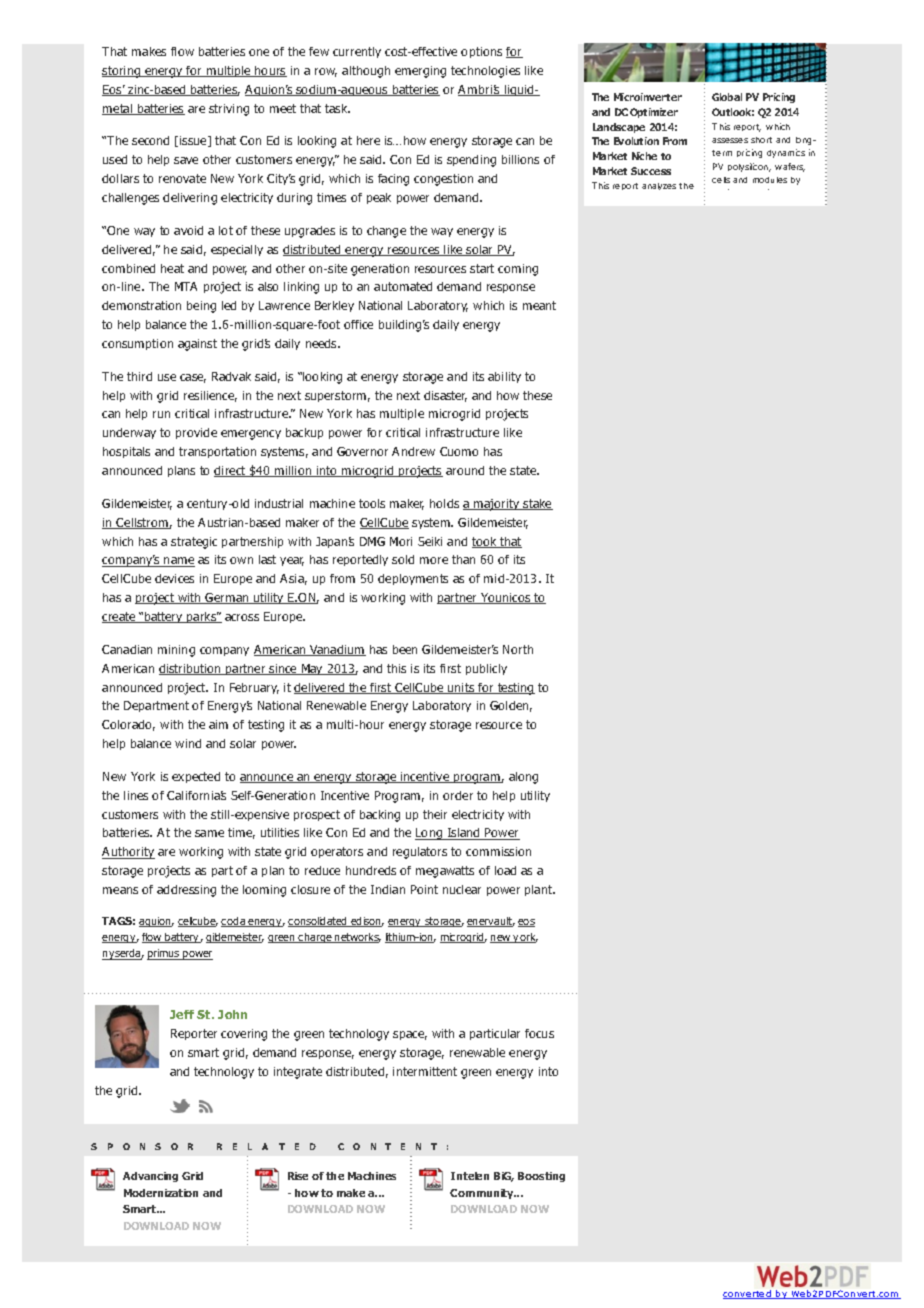 The height and width of the image is (1308, 924). Describe the element at coordinates (420, 72) in the image. I see `emerging` at that location.
